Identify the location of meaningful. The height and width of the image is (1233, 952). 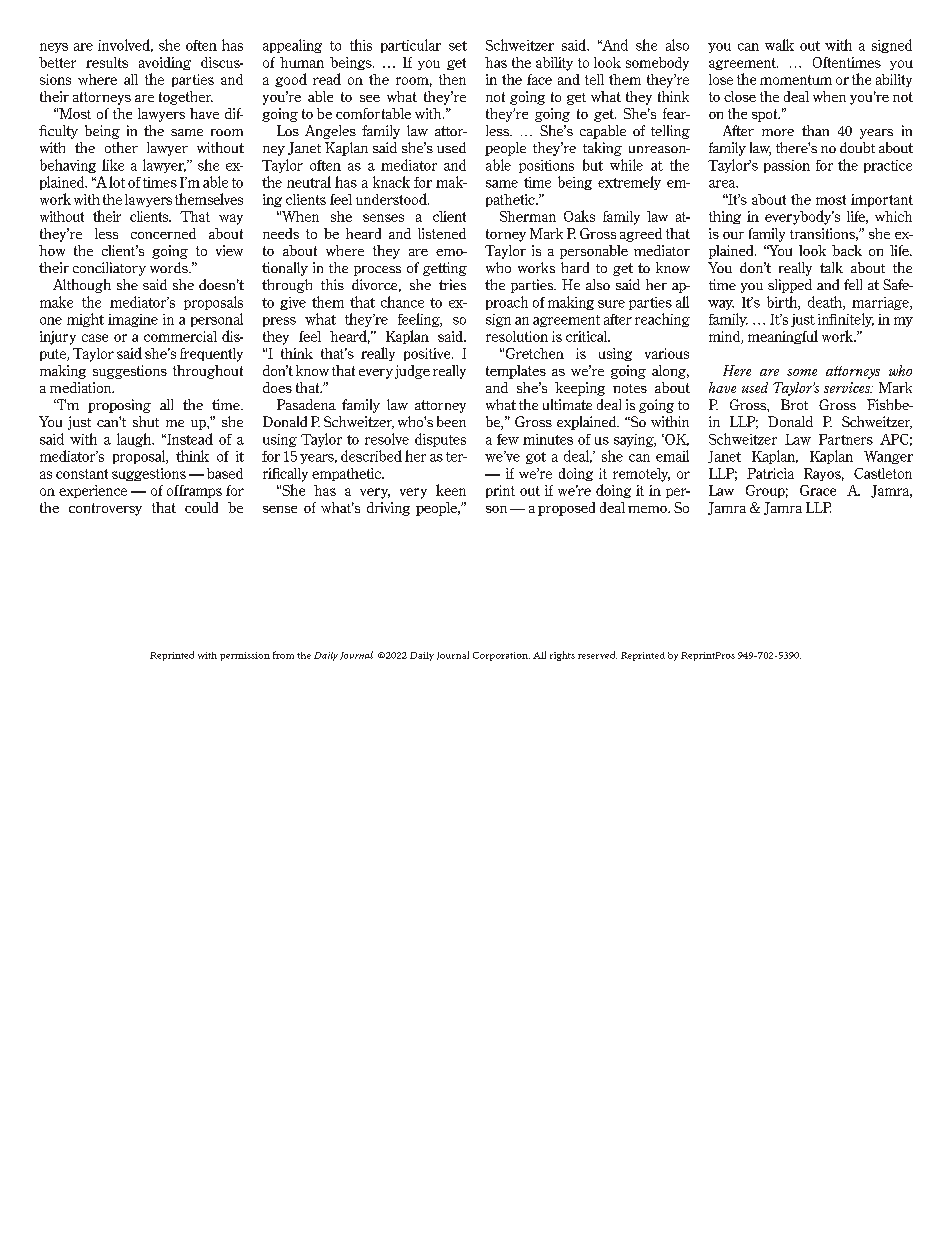
(783, 337).
